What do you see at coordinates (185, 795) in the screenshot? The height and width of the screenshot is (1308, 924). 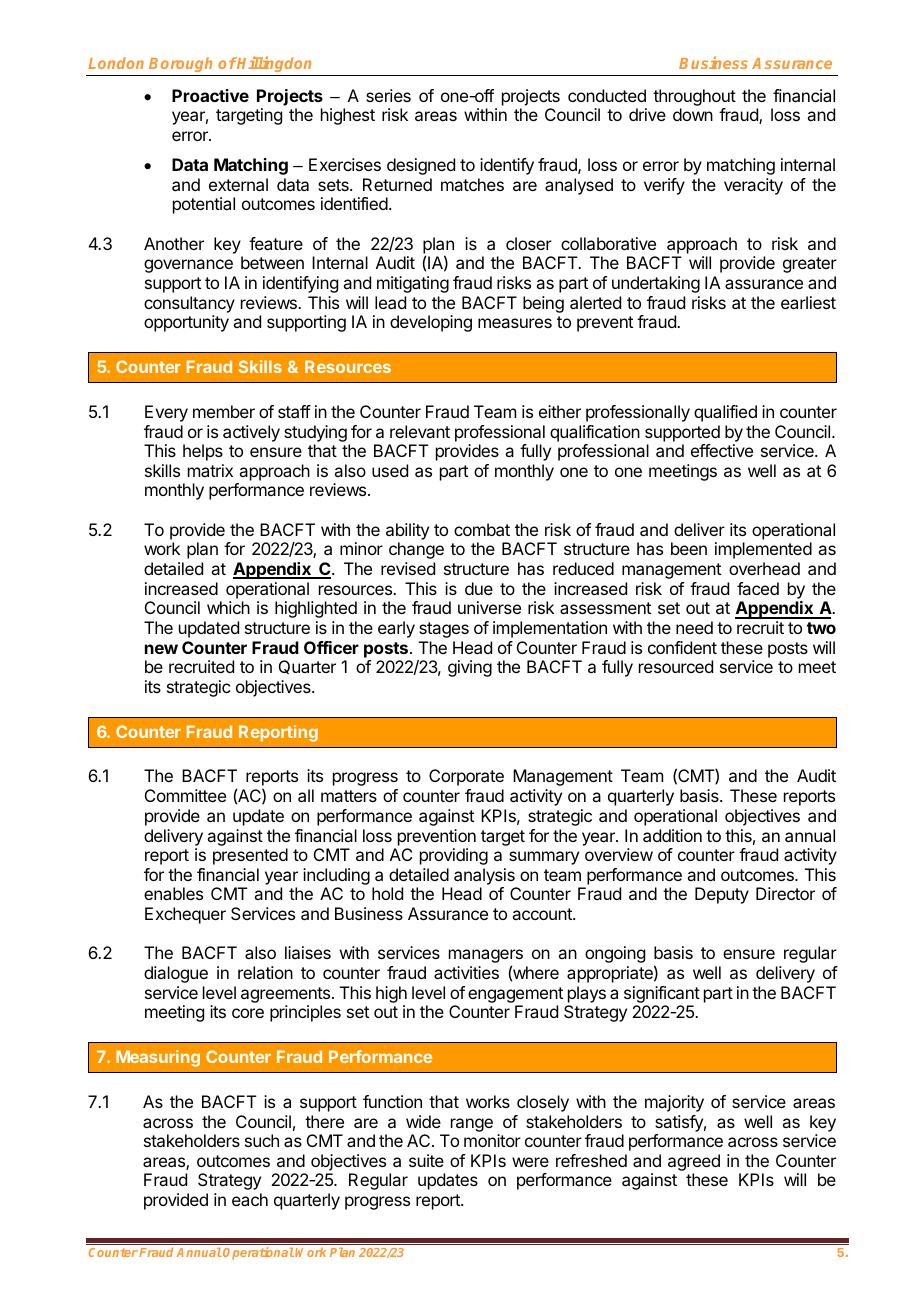 I see `Committee` at bounding box center [185, 795].
